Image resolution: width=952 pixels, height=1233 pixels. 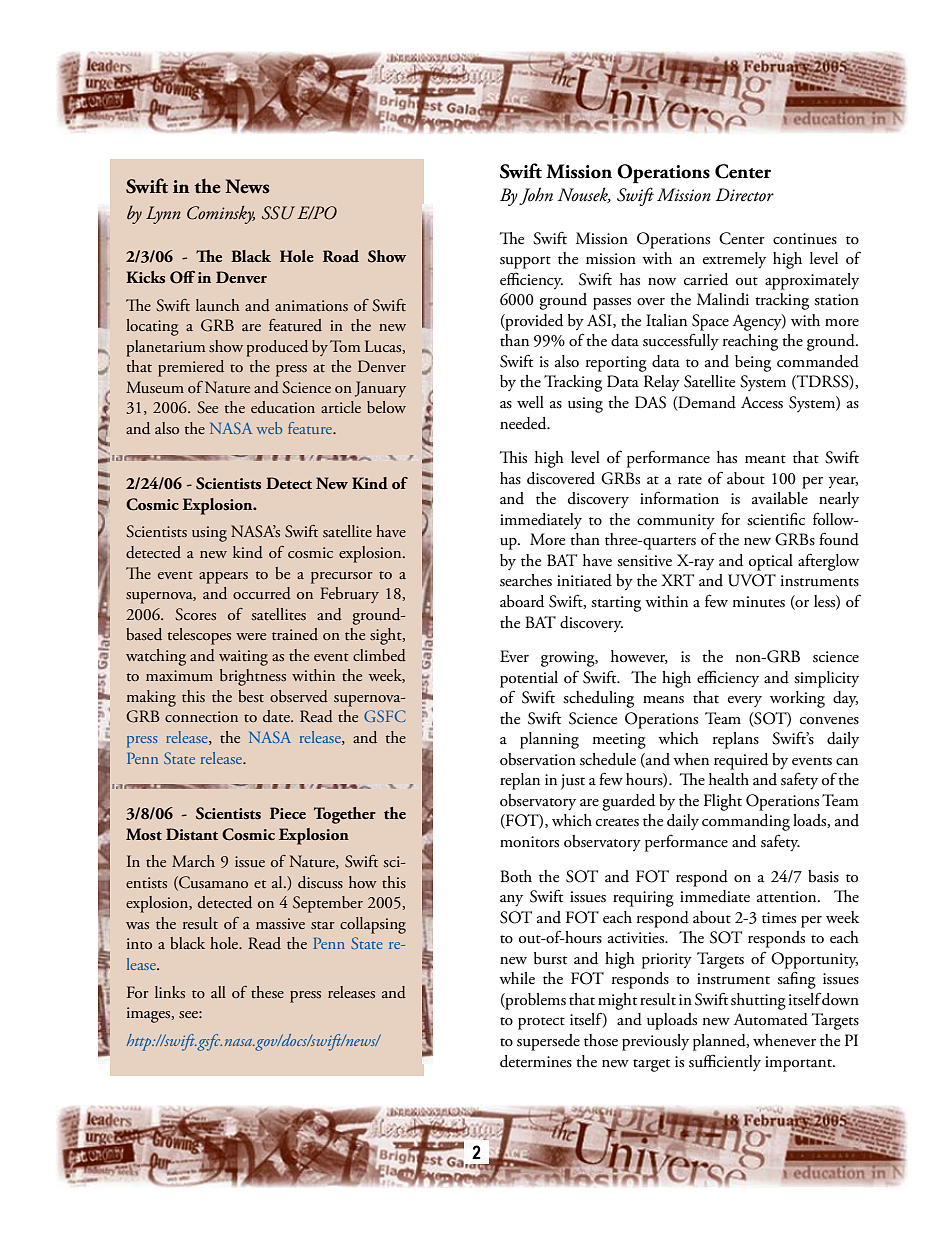 I want to click on John, so click(x=536, y=196).
